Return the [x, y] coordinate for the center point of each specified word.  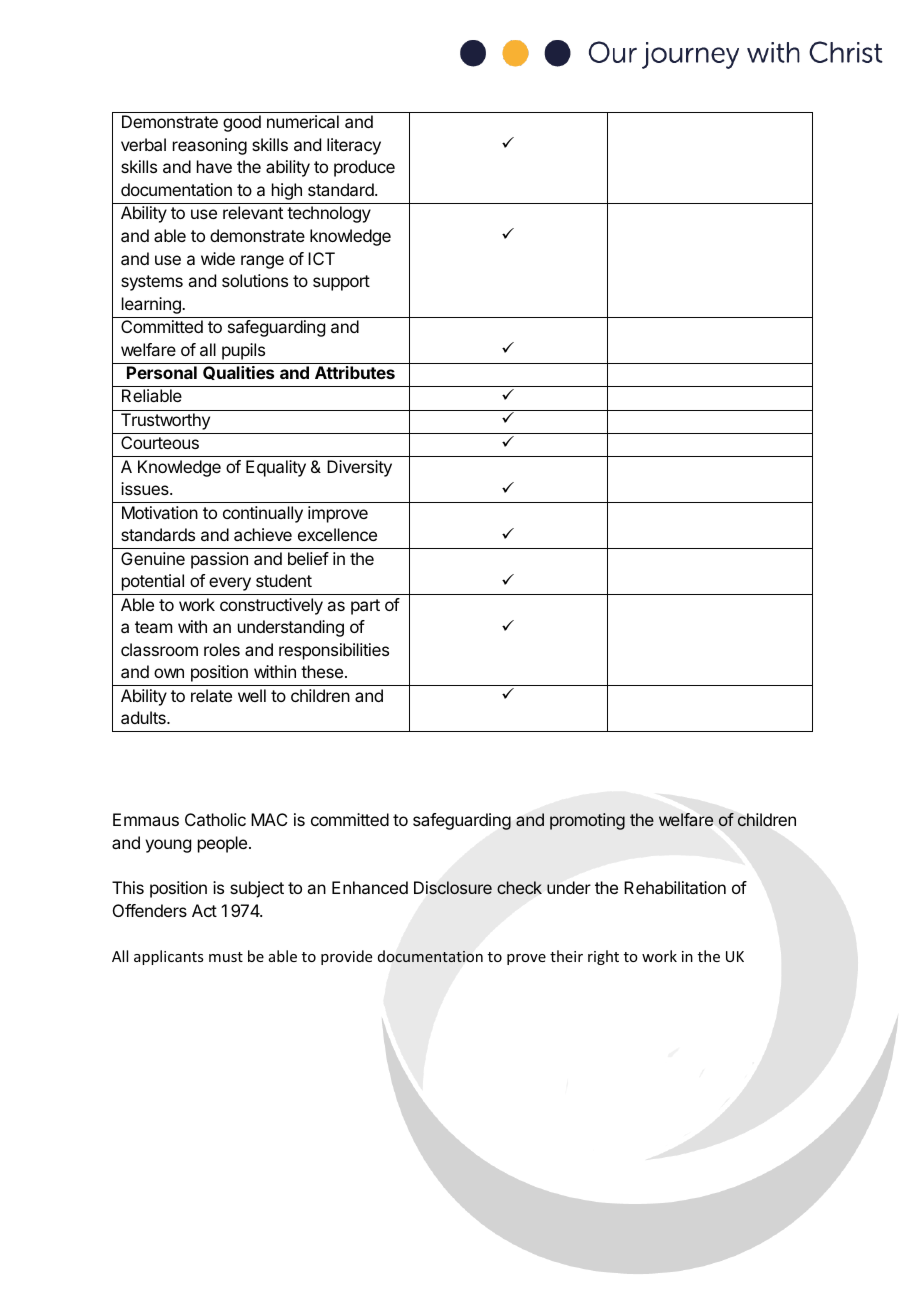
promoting [587, 821]
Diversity [359, 468]
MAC [269, 819]
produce [364, 168]
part [365, 607]
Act [204, 910]
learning [152, 305]
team [153, 627]
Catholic [215, 819]
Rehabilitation [675, 887]
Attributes [355, 372]
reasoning [210, 146]
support [341, 283]
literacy [354, 146]
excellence [337, 534]
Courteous [160, 442]
